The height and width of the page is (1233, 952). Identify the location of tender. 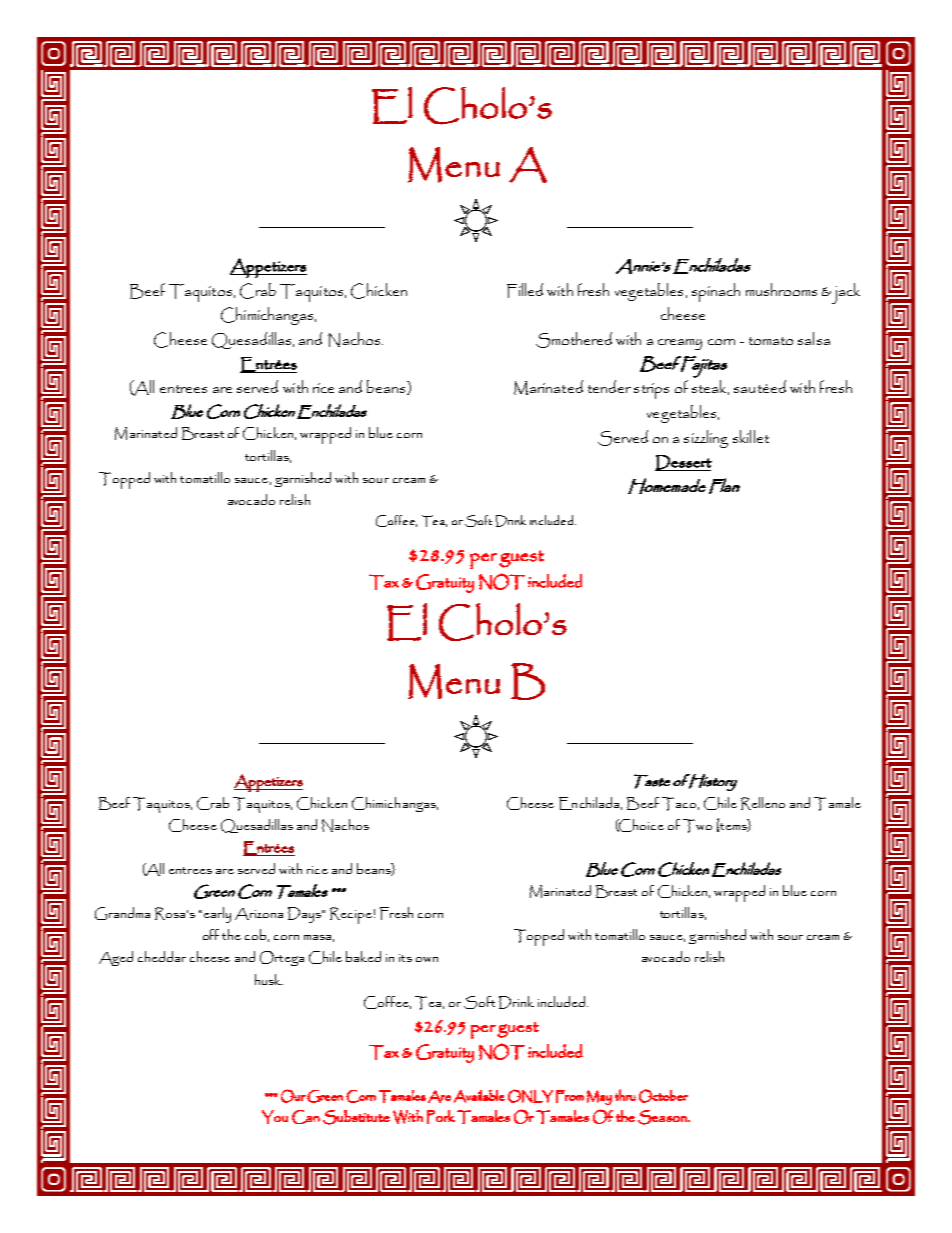
(609, 386).
